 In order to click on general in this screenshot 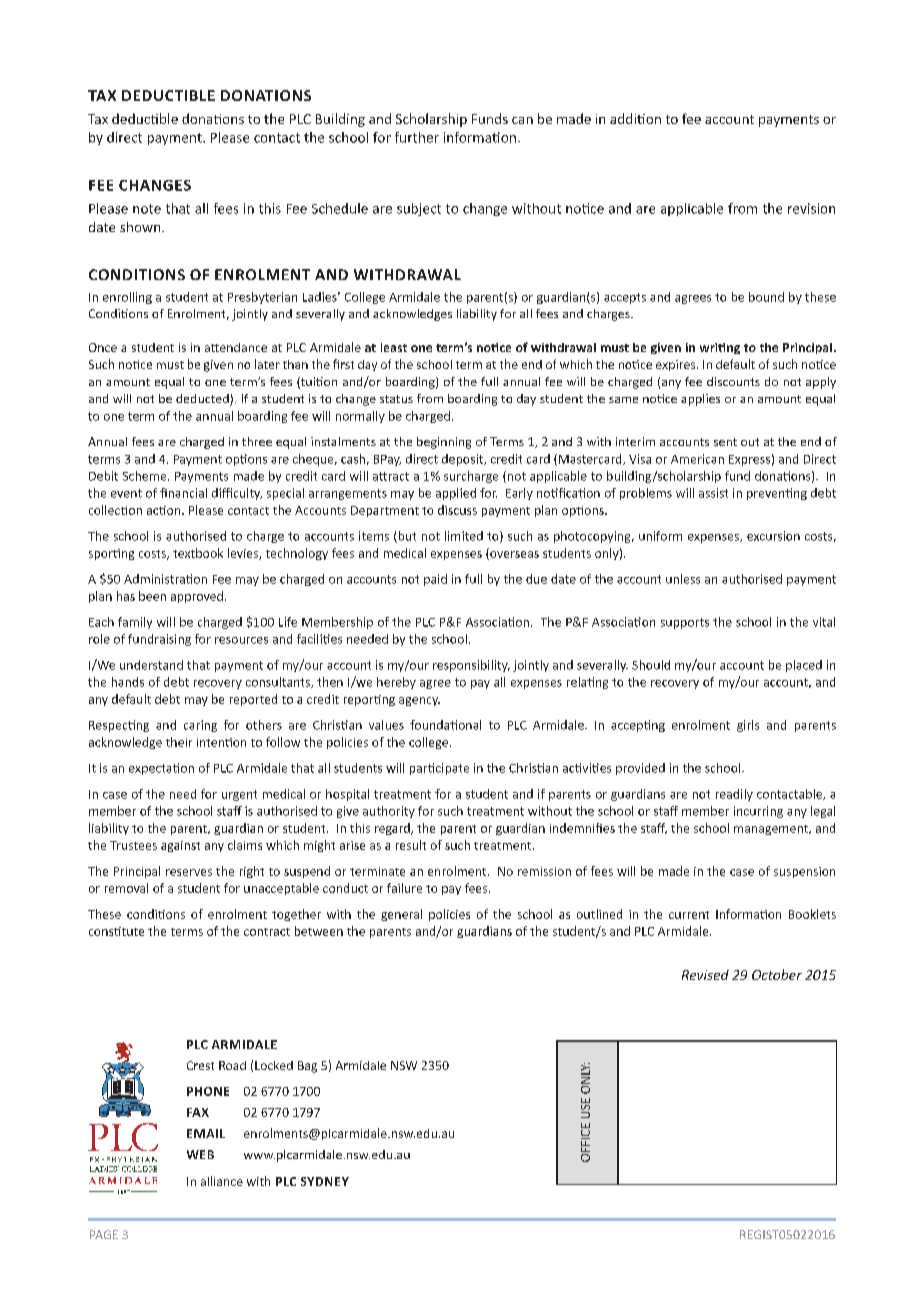, I will do `click(401, 915)`.
